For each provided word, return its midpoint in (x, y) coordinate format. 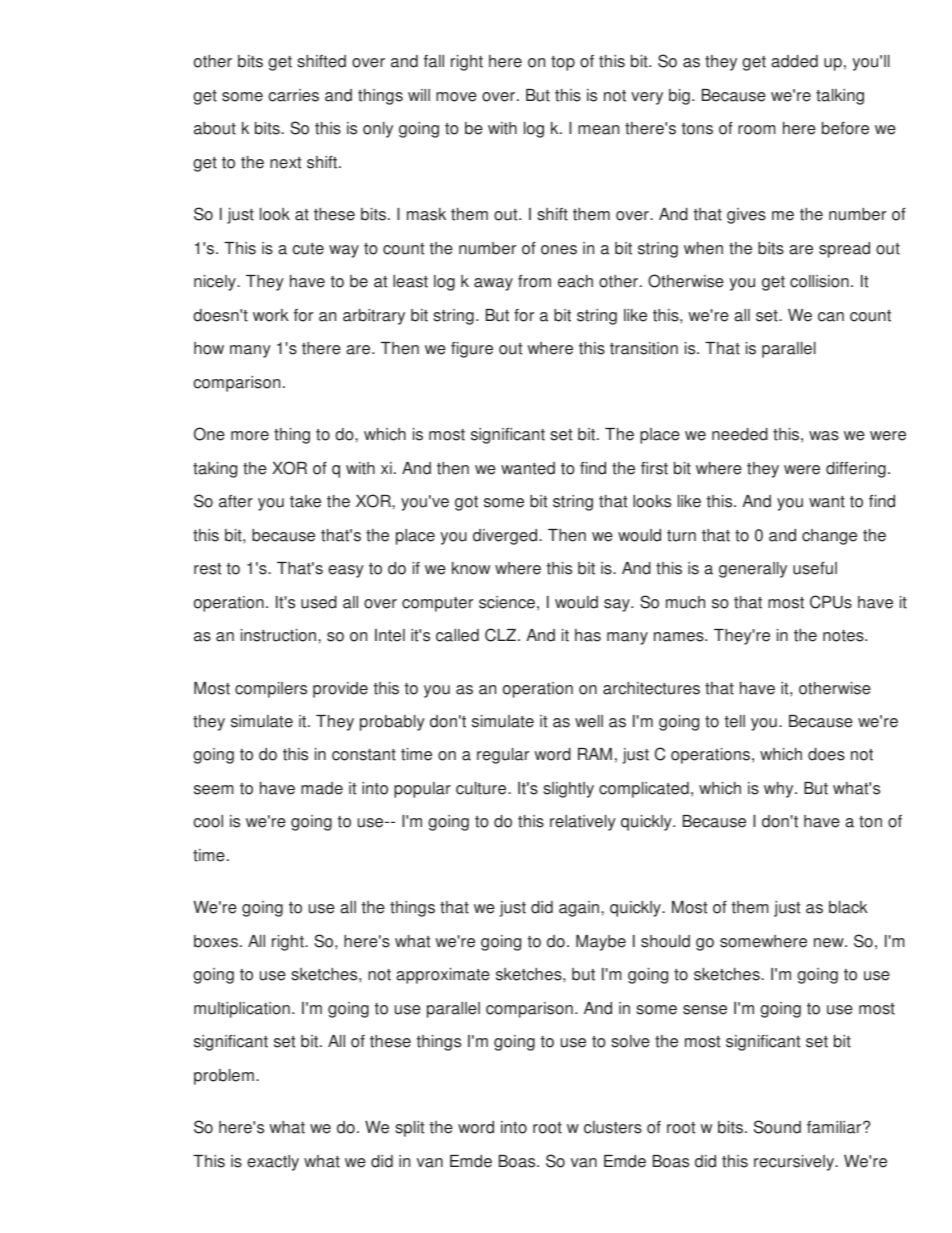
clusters (613, 1127)
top (563, 63)
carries (293, 95)
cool (208, 821)
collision (819, 281)
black (848, 907)
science (507, 602)
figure (472, 350)
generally (753, 570)
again (579, 909)
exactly (273, 1163)
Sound (777, 1127)
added (794, 61)
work (271, 315)
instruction (280, 635)
